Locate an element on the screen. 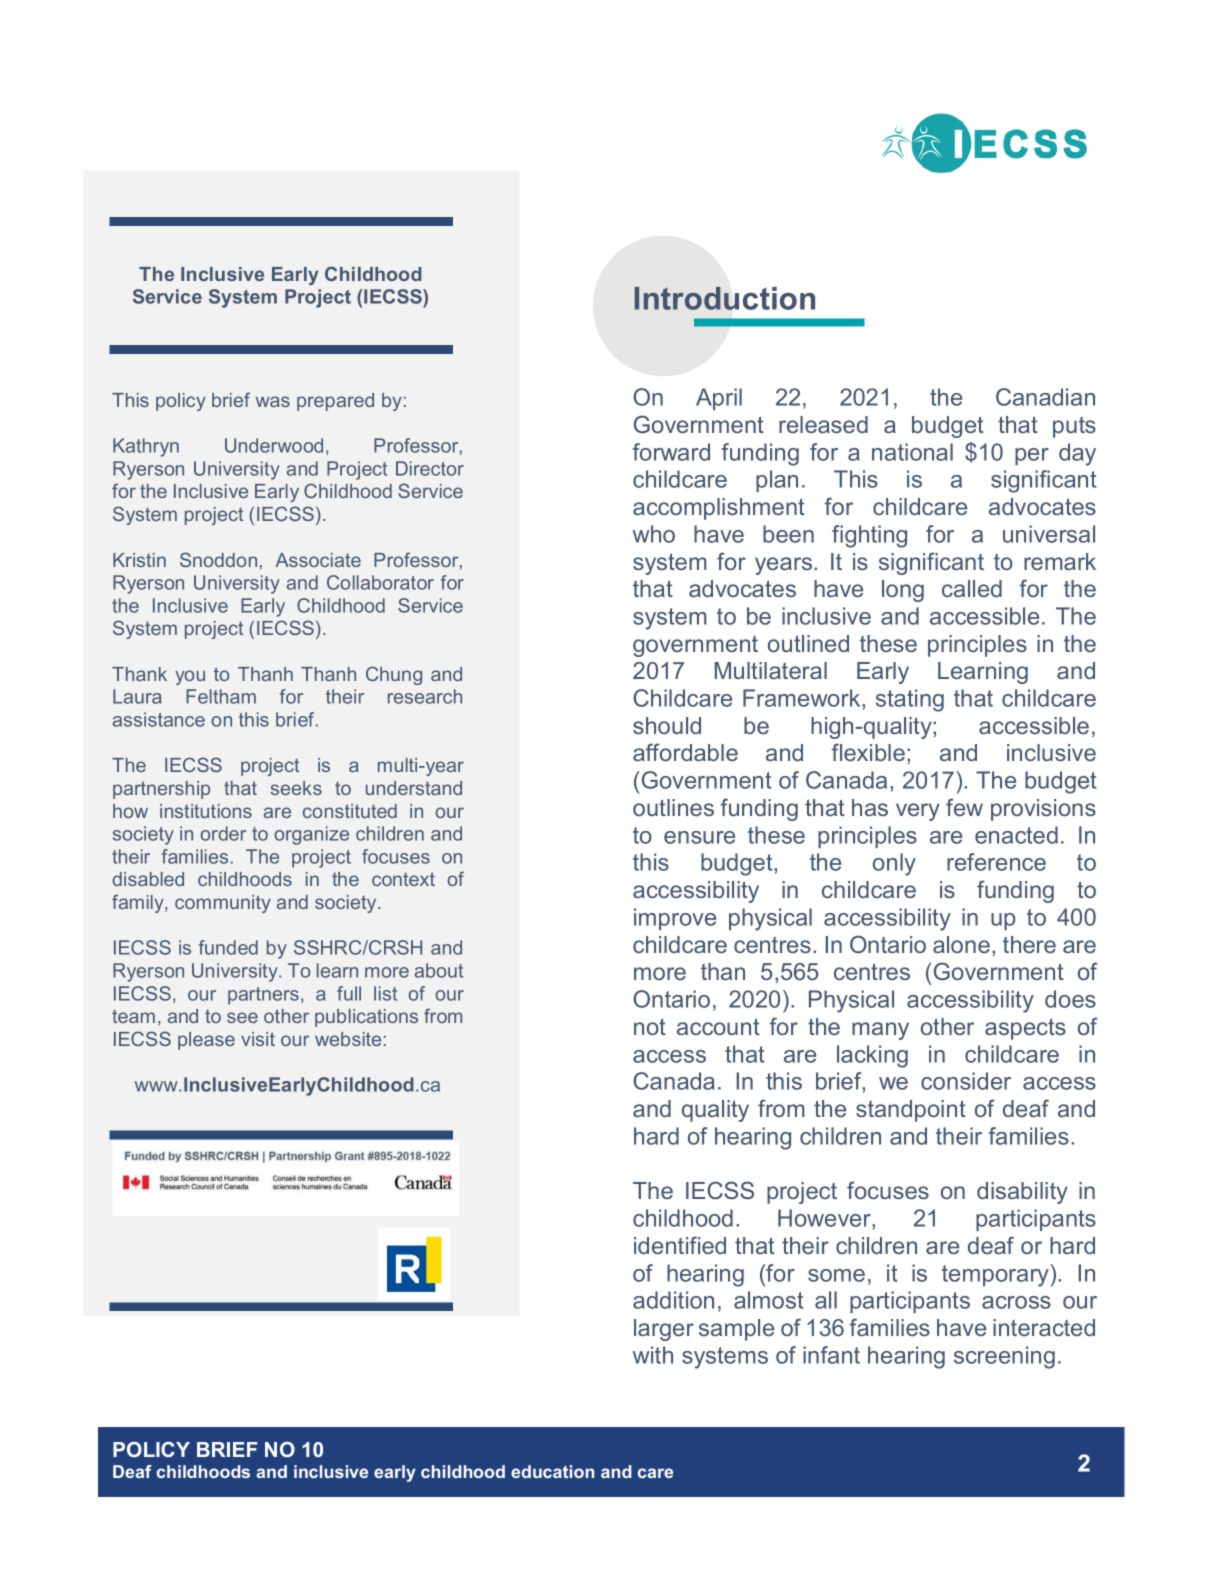  not is located at coordinates (650, 1026).
